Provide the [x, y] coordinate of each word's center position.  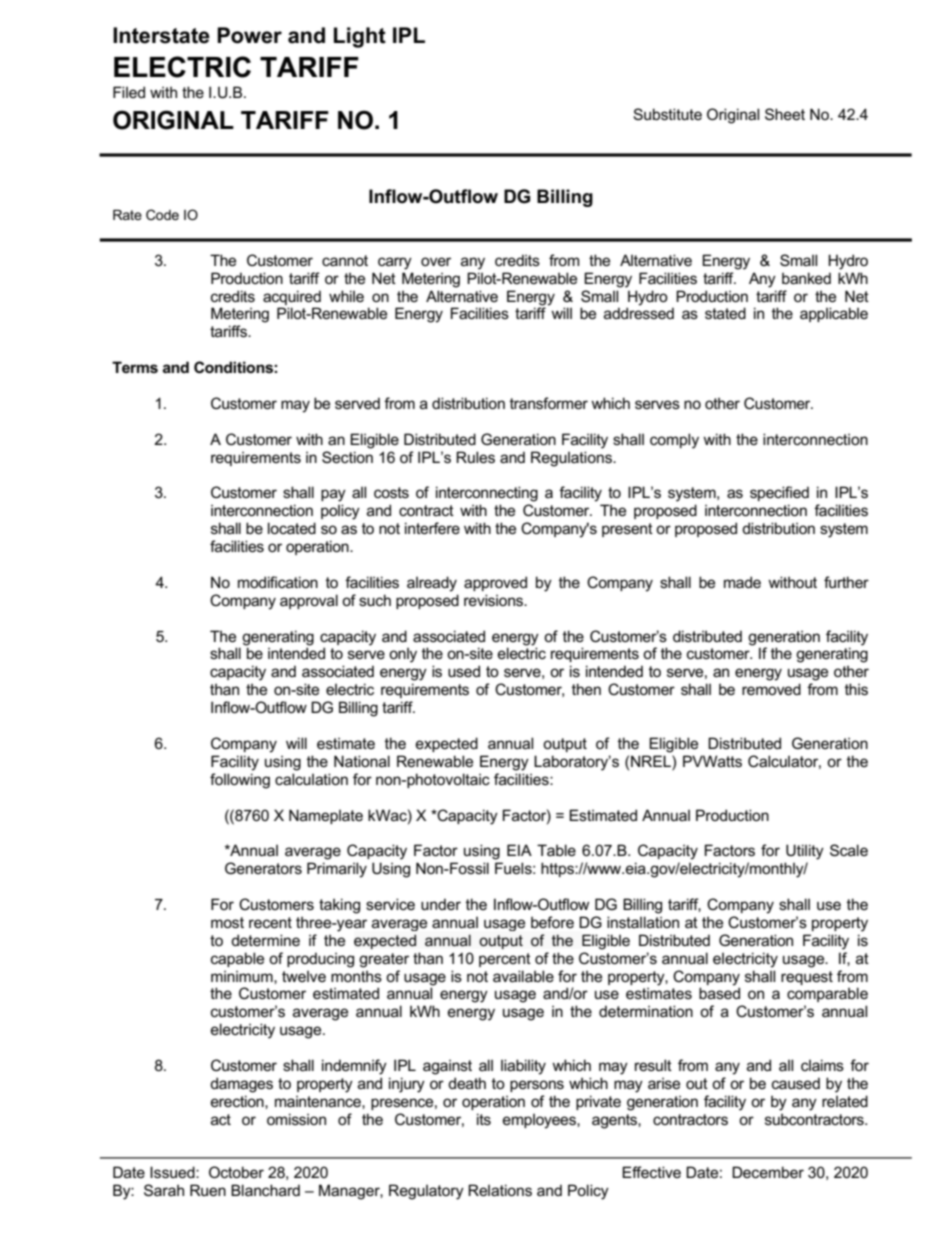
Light [360, 37]
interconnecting [487, 494]
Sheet [785, 114]
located [292, 528]
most [227, 922]
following [240, 781]
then [586, 689]
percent [505, 960]
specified [779, 493]
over [436, 261]
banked [806, 278]
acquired [292, 297]
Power [249, 35]
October [236, 1172]
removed [771, 689]
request [807, 978]
